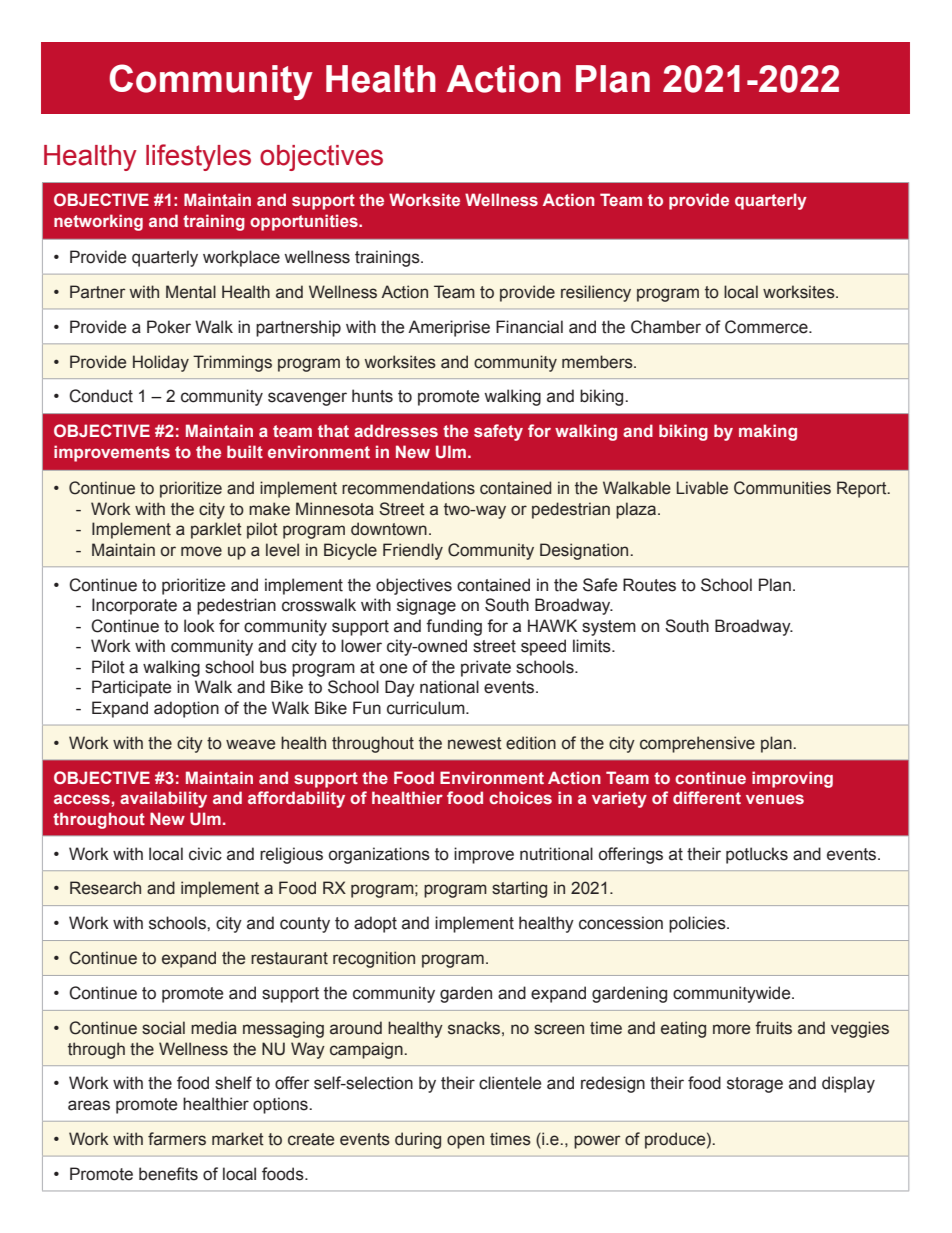 This image has height=1233, width=952. What do you see at coordinates (698, 924) in the image?
I see `policies` at bounding box center [698, 924].
